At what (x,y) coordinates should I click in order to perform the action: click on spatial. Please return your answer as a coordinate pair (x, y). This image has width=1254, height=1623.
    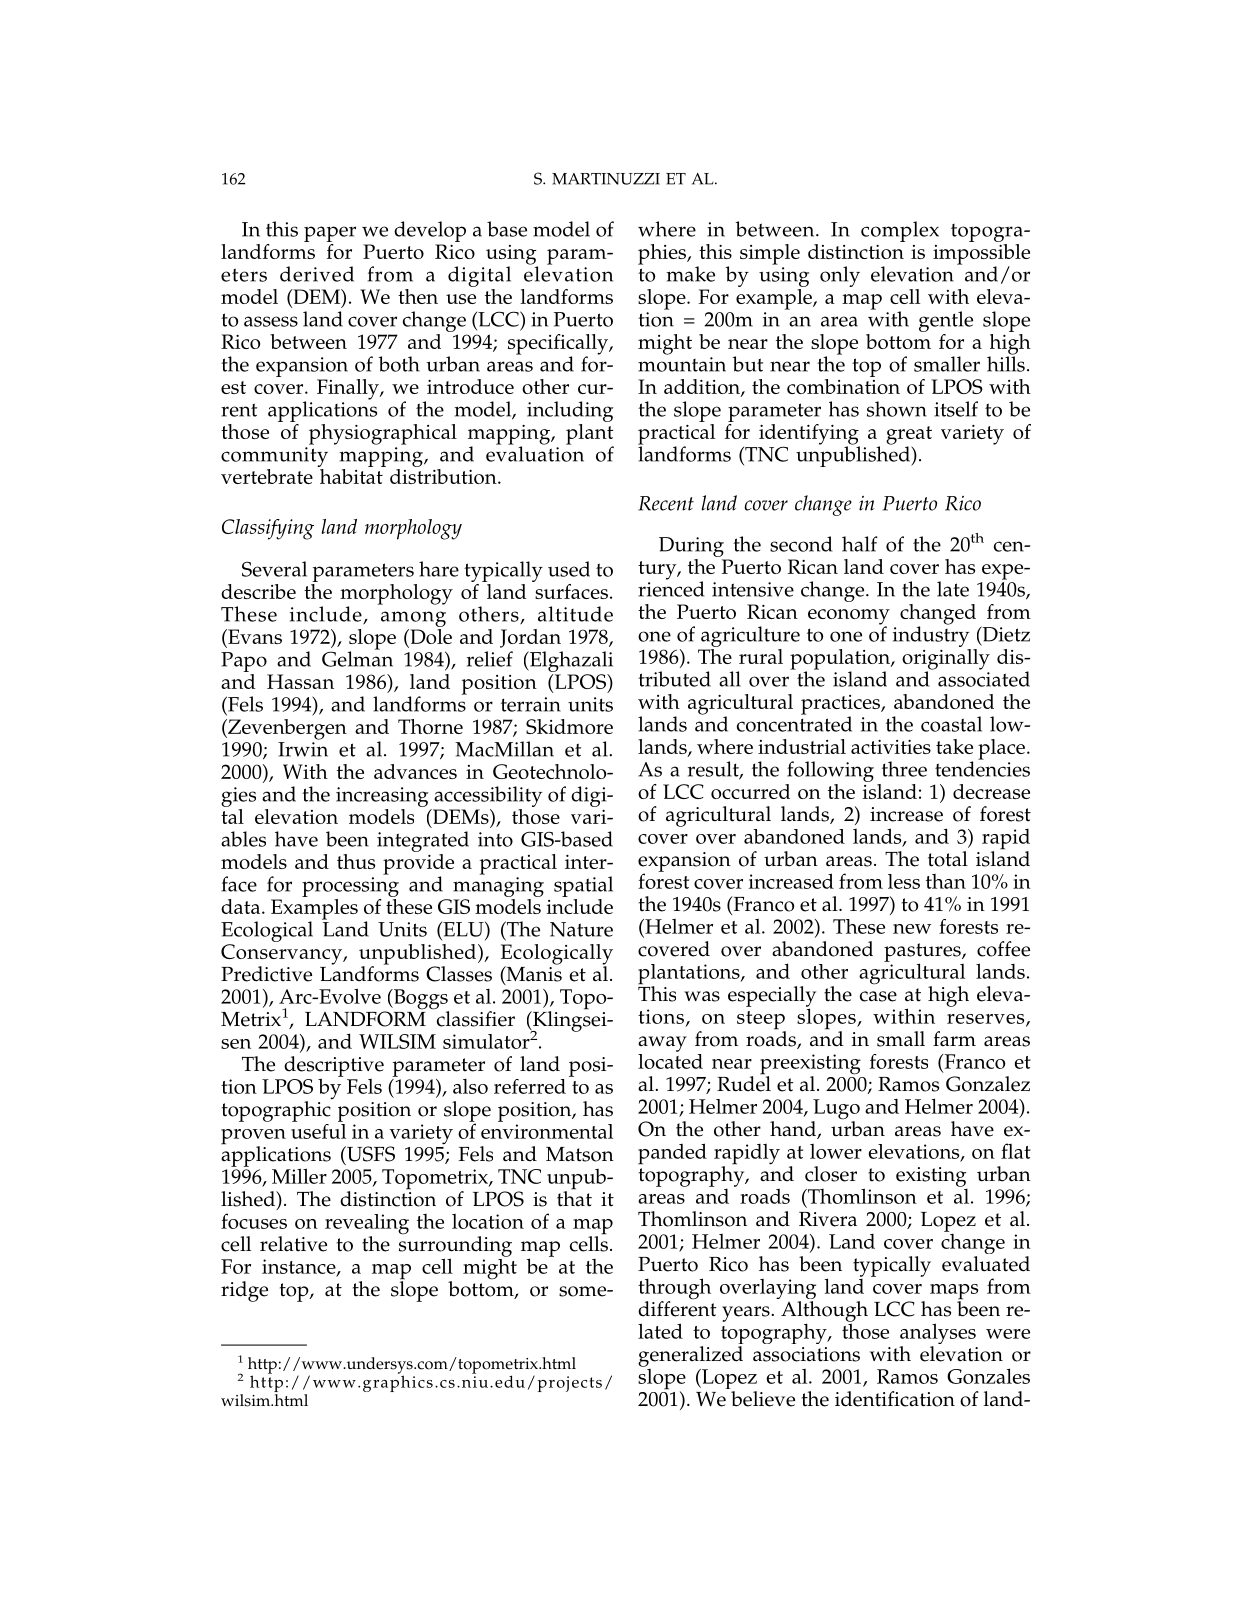
    Looking at the image, I should click on (583, 886).
